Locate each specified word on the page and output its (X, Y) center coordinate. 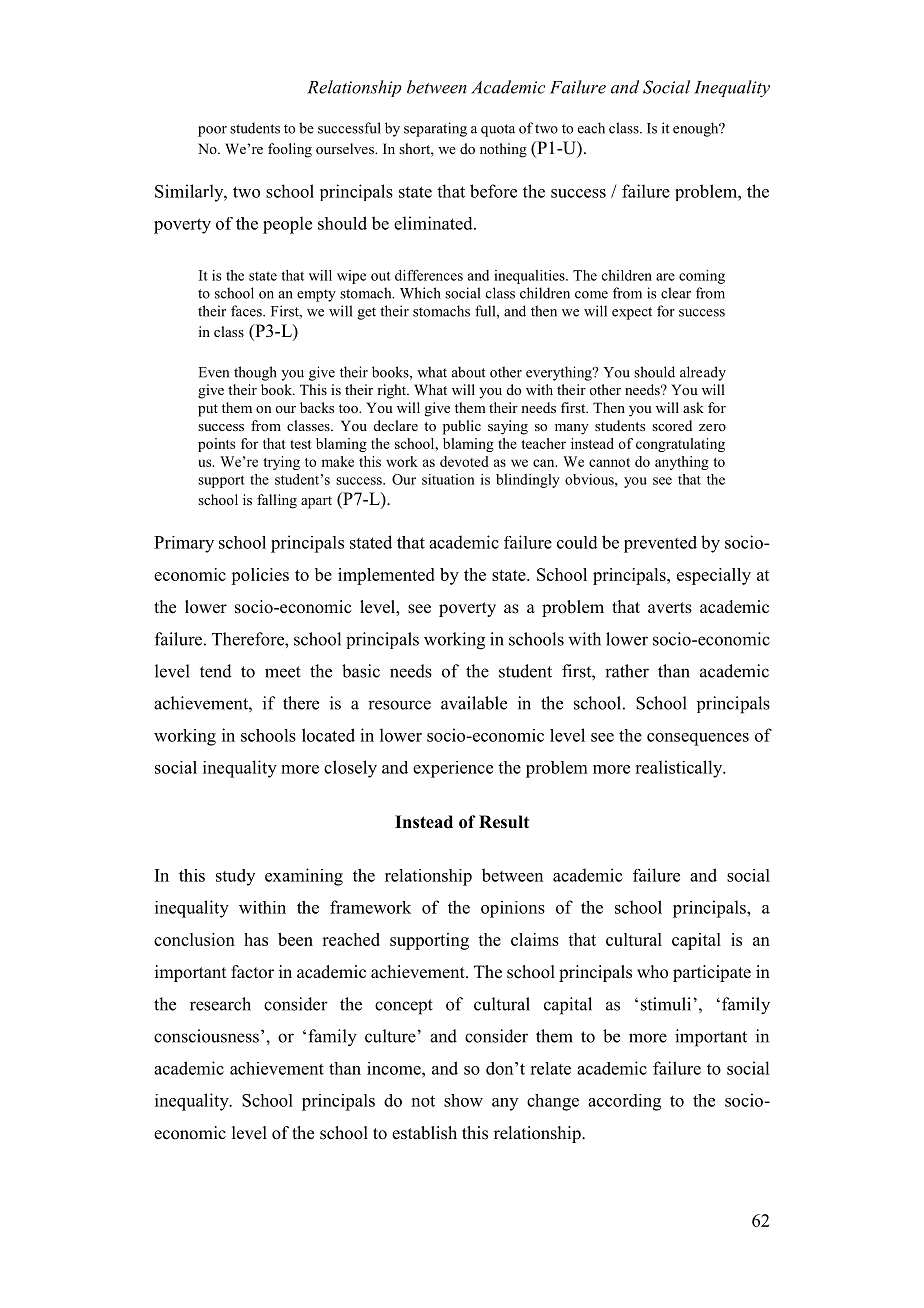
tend (216, 671)
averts (670, 608)
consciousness (206, 1036)
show (463, 1100)
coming (702, 277)
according (624, 1102)
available (474, 703)
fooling (290, 150)
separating (435, 129)
